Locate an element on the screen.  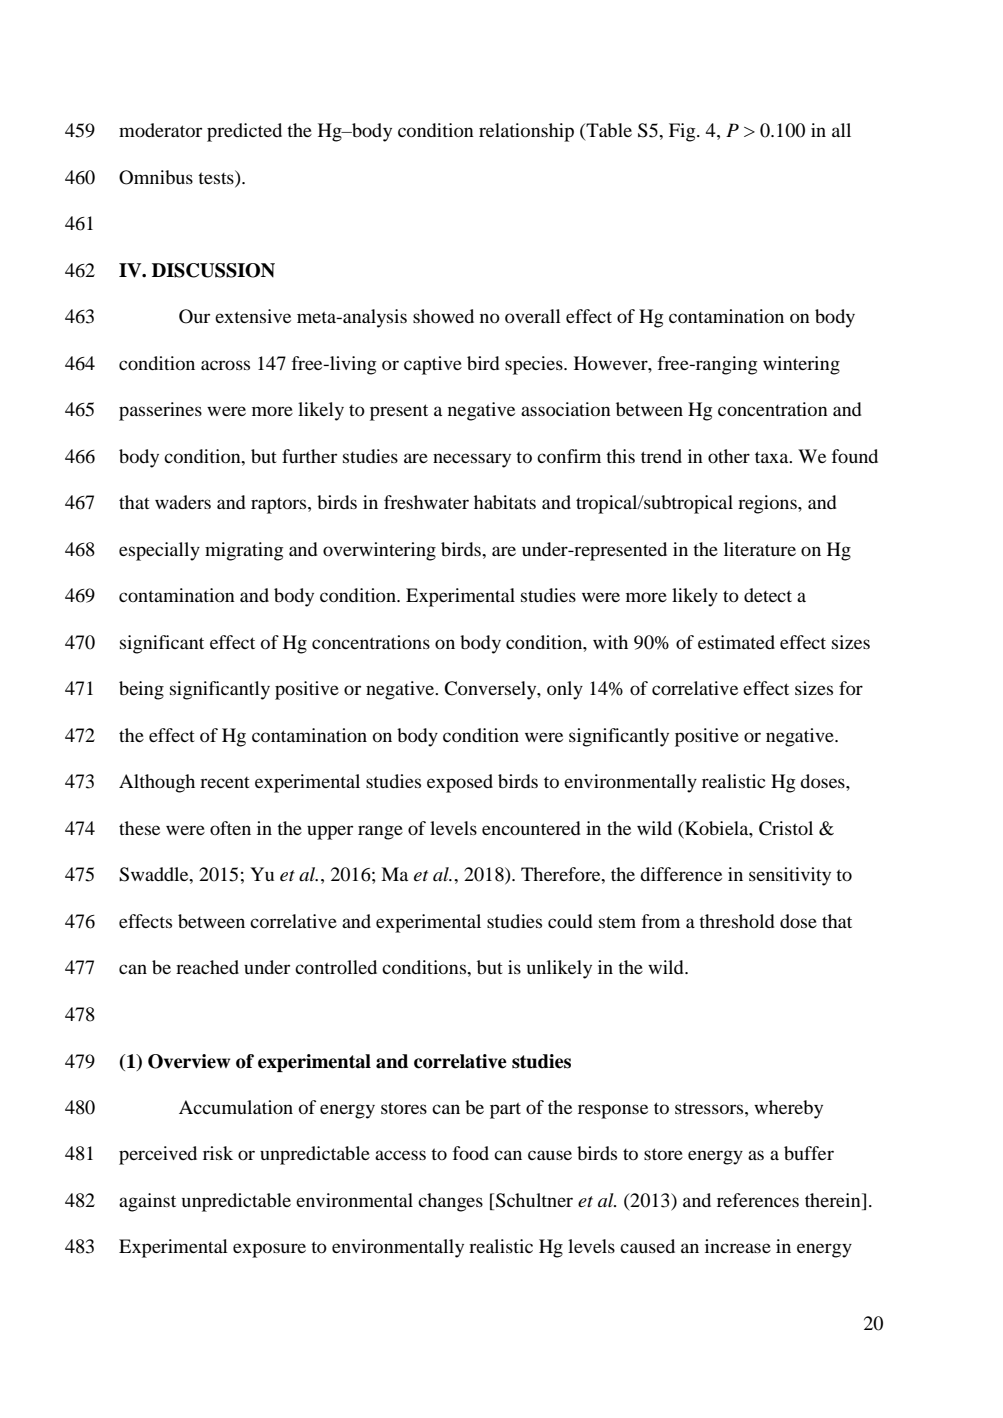
predicted is located at coordinates (244, 132).
